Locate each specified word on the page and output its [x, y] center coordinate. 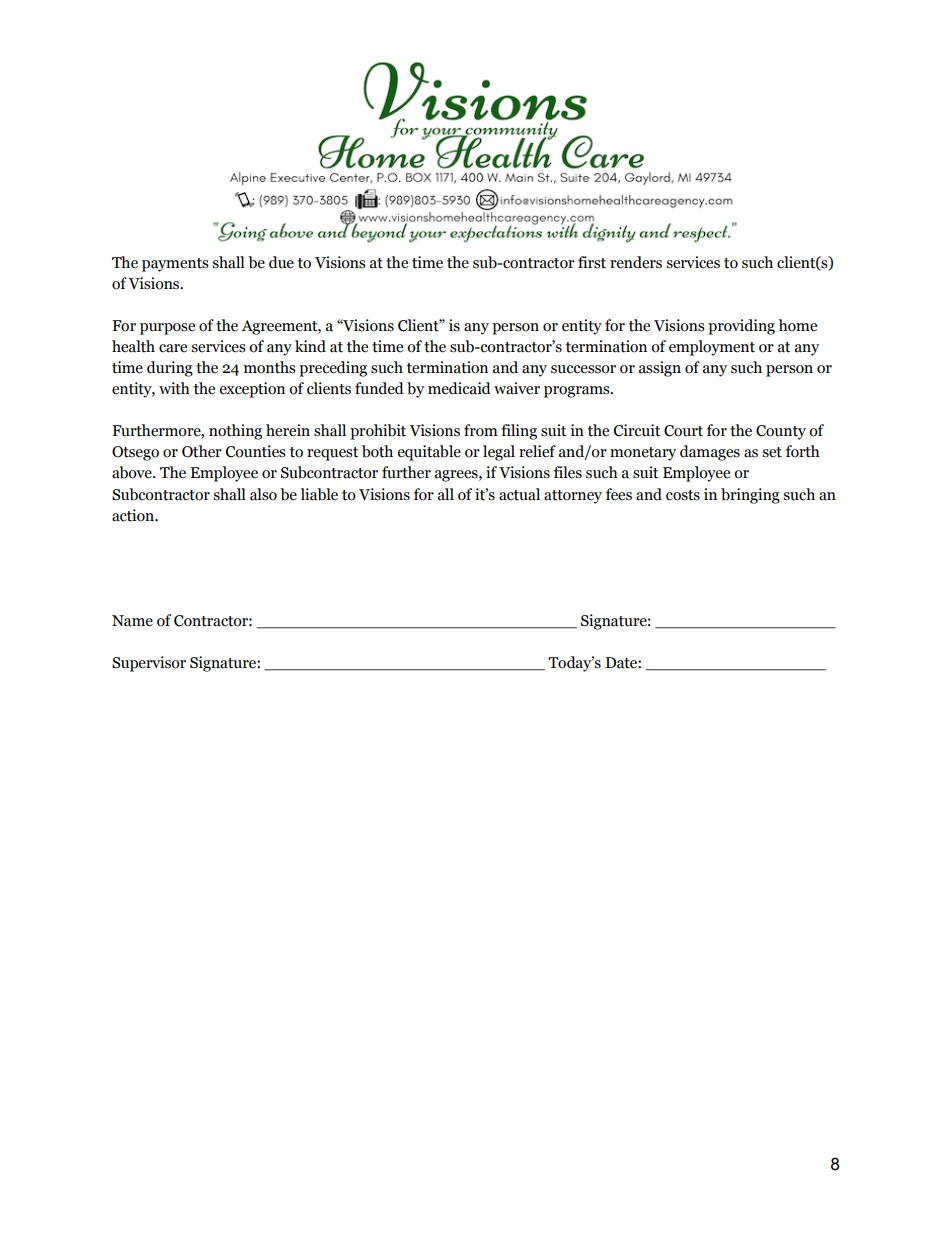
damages [710, 453]
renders [636, 262]
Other [202, 451]
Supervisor [149, 664]
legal [499, 453]
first [592, 262]
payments [175, 265]
